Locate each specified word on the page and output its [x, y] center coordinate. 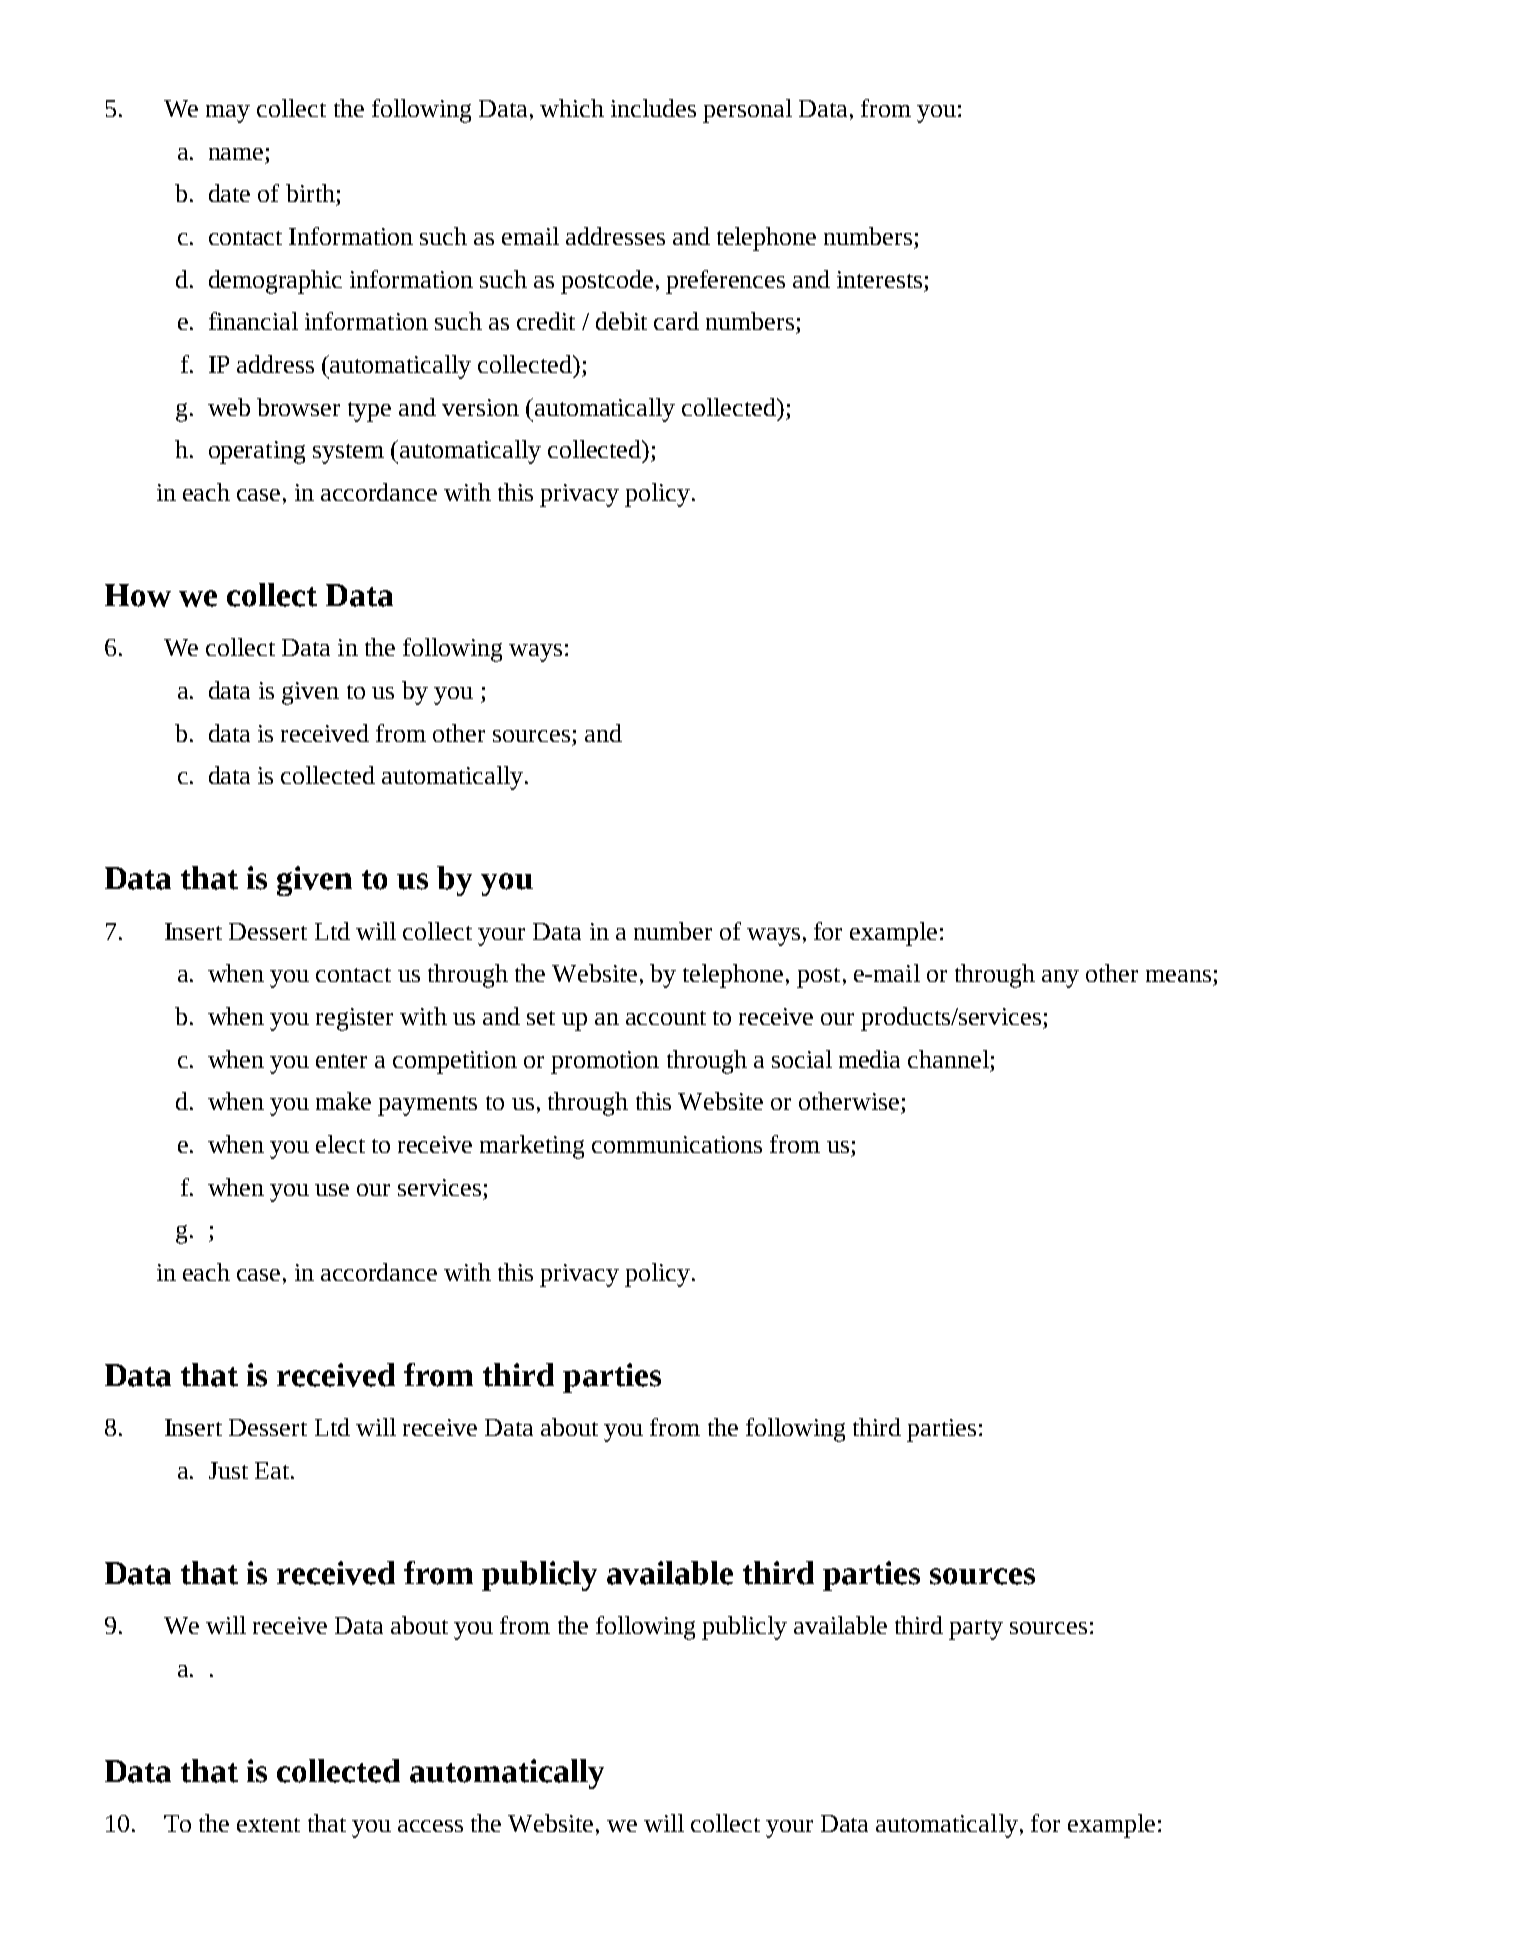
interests [879, 279]
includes [653, 108]
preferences [725, 282]
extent [268, 1825]
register [354, 1019]
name [236, 154]
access [430, 1826]
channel [948, 1059]
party [976, 1630]
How [138, 595]
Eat [273, 1470]
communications [677, 1144]
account [666, 1018]
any [1060, 979]
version [480, 407]
